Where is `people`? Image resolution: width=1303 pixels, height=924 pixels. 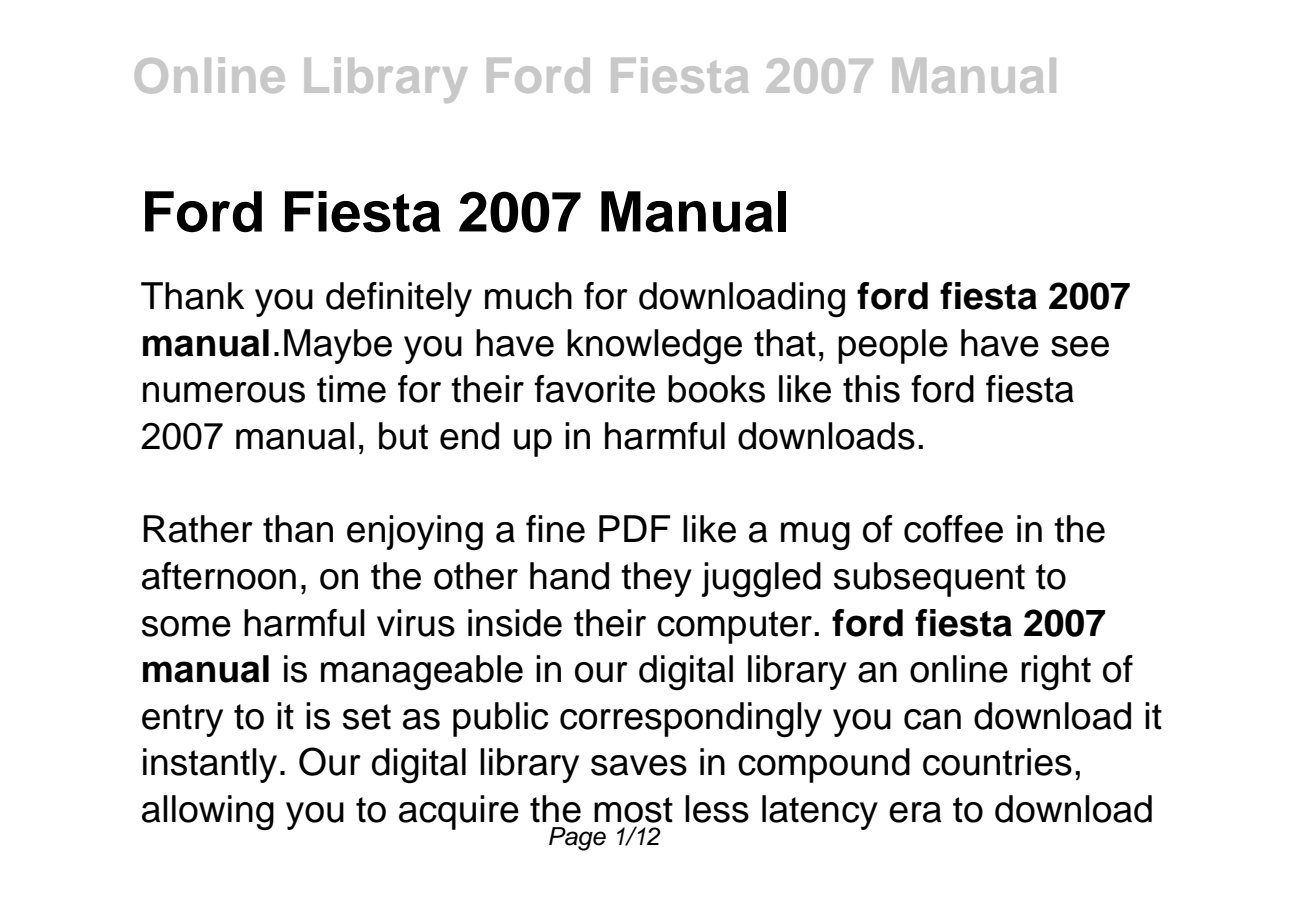
people is located at coordinates (893, 346).
